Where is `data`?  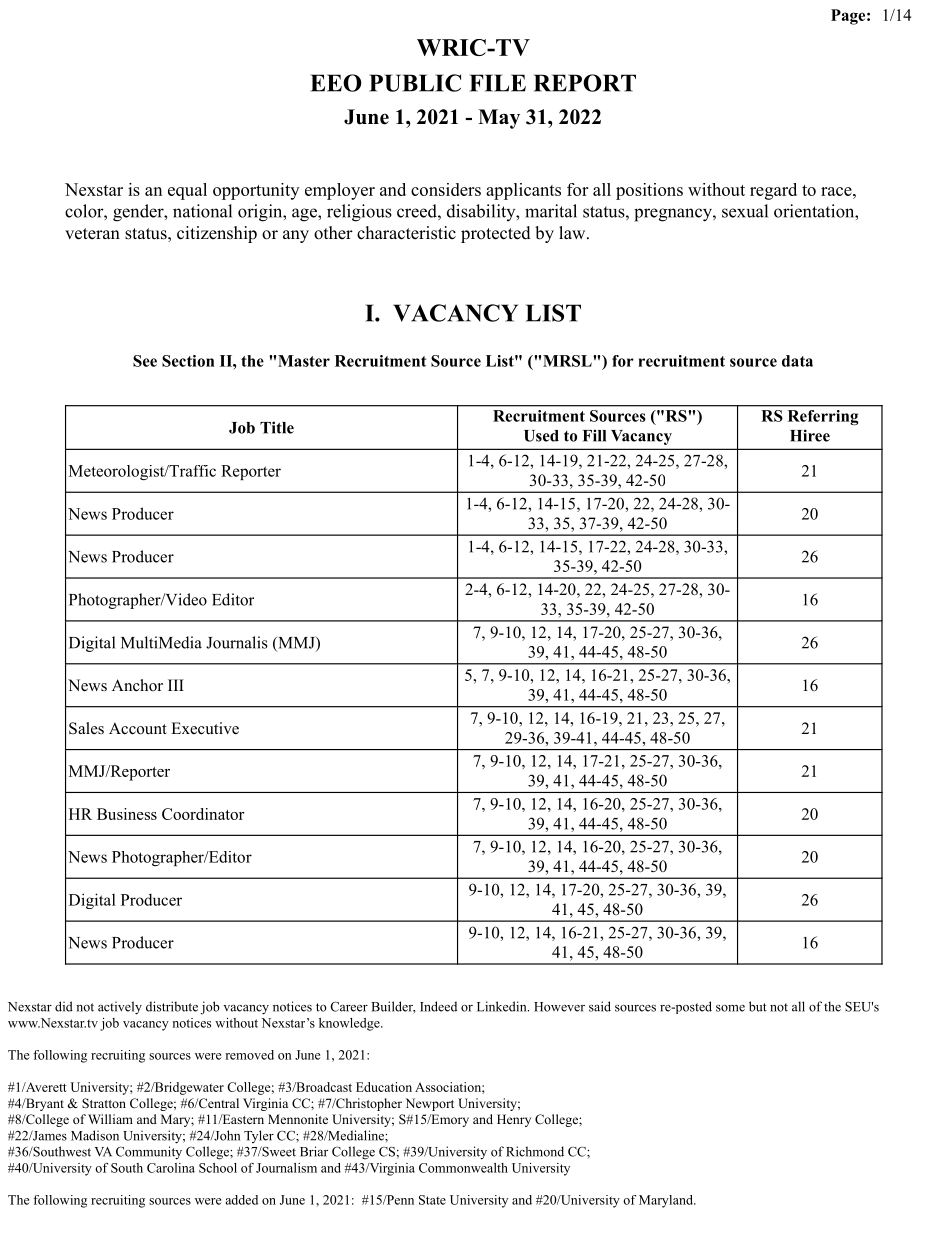 data is located at coordinates (797, 361).
